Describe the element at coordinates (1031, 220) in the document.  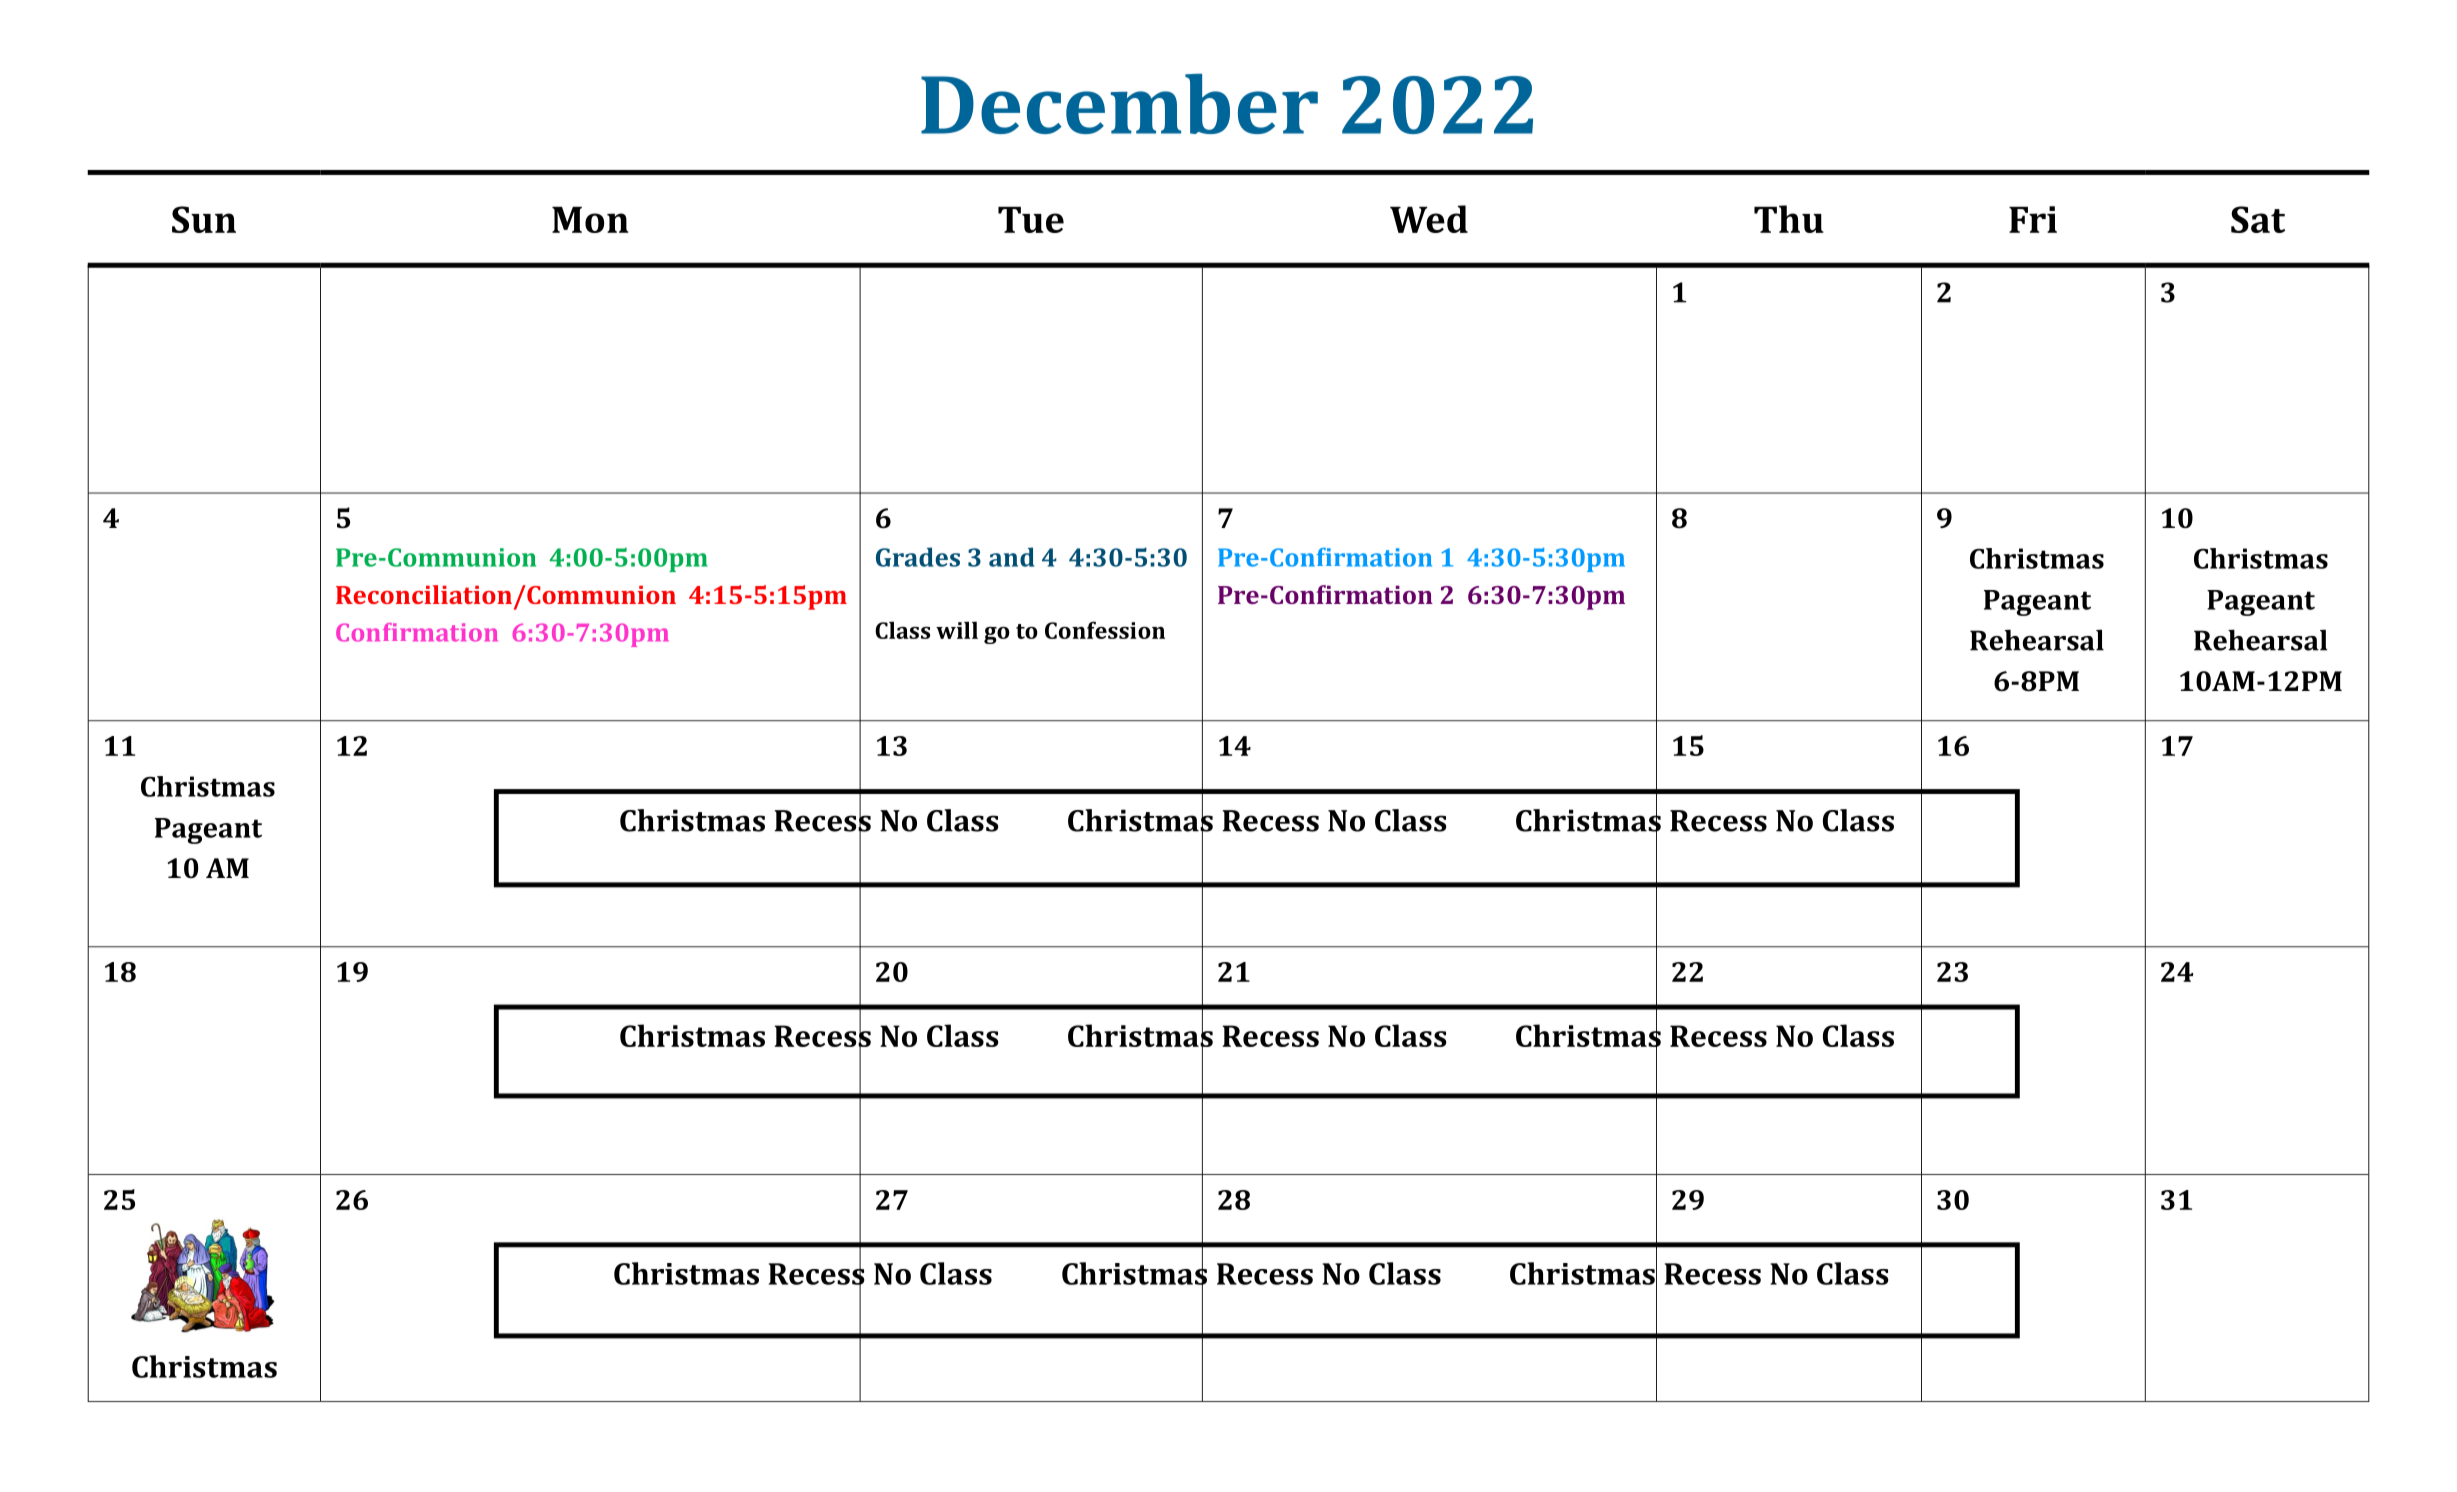
I see `Tue` at that location.
